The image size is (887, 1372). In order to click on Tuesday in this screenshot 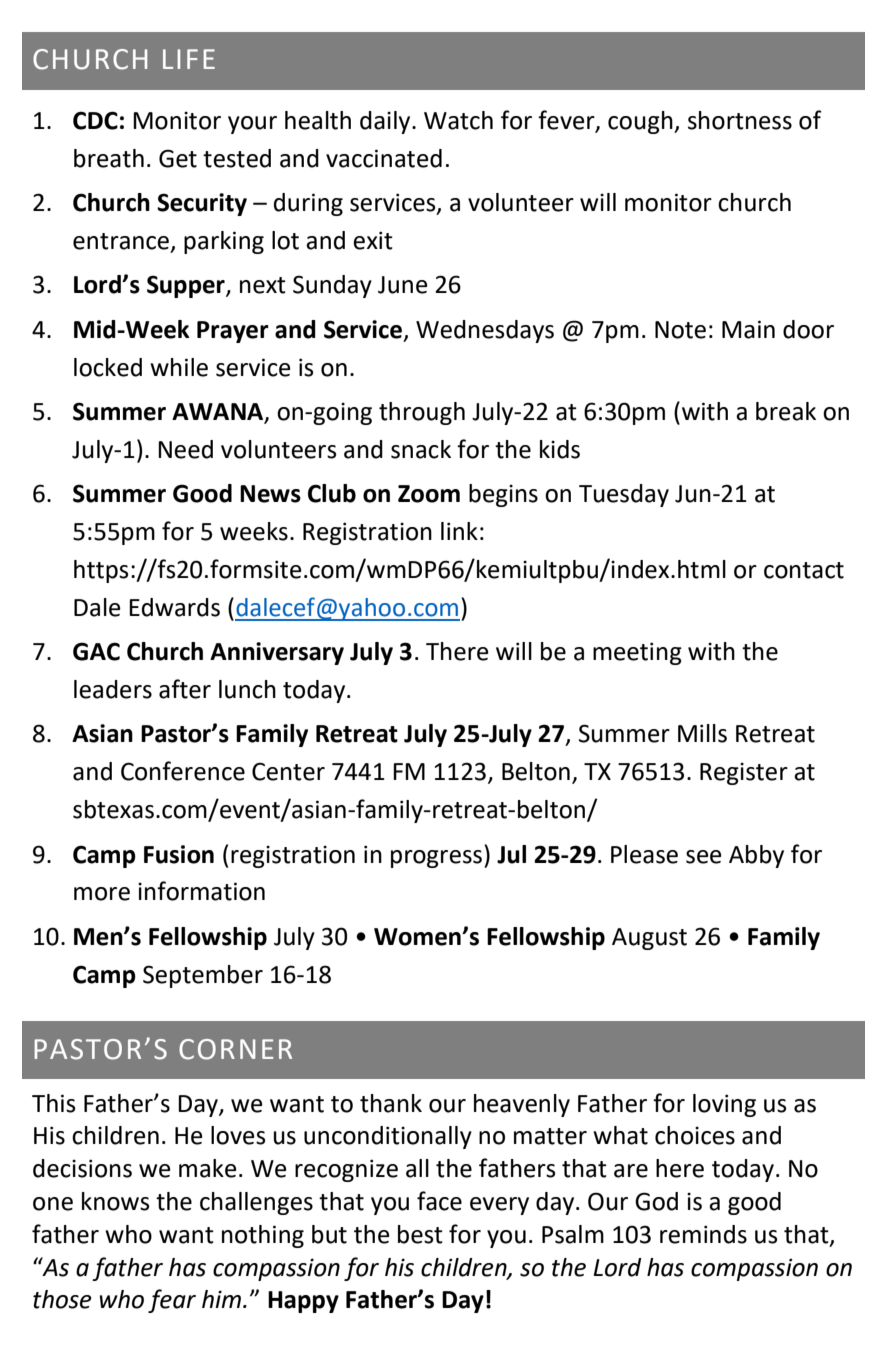, I will do `click(624, 495)`.
